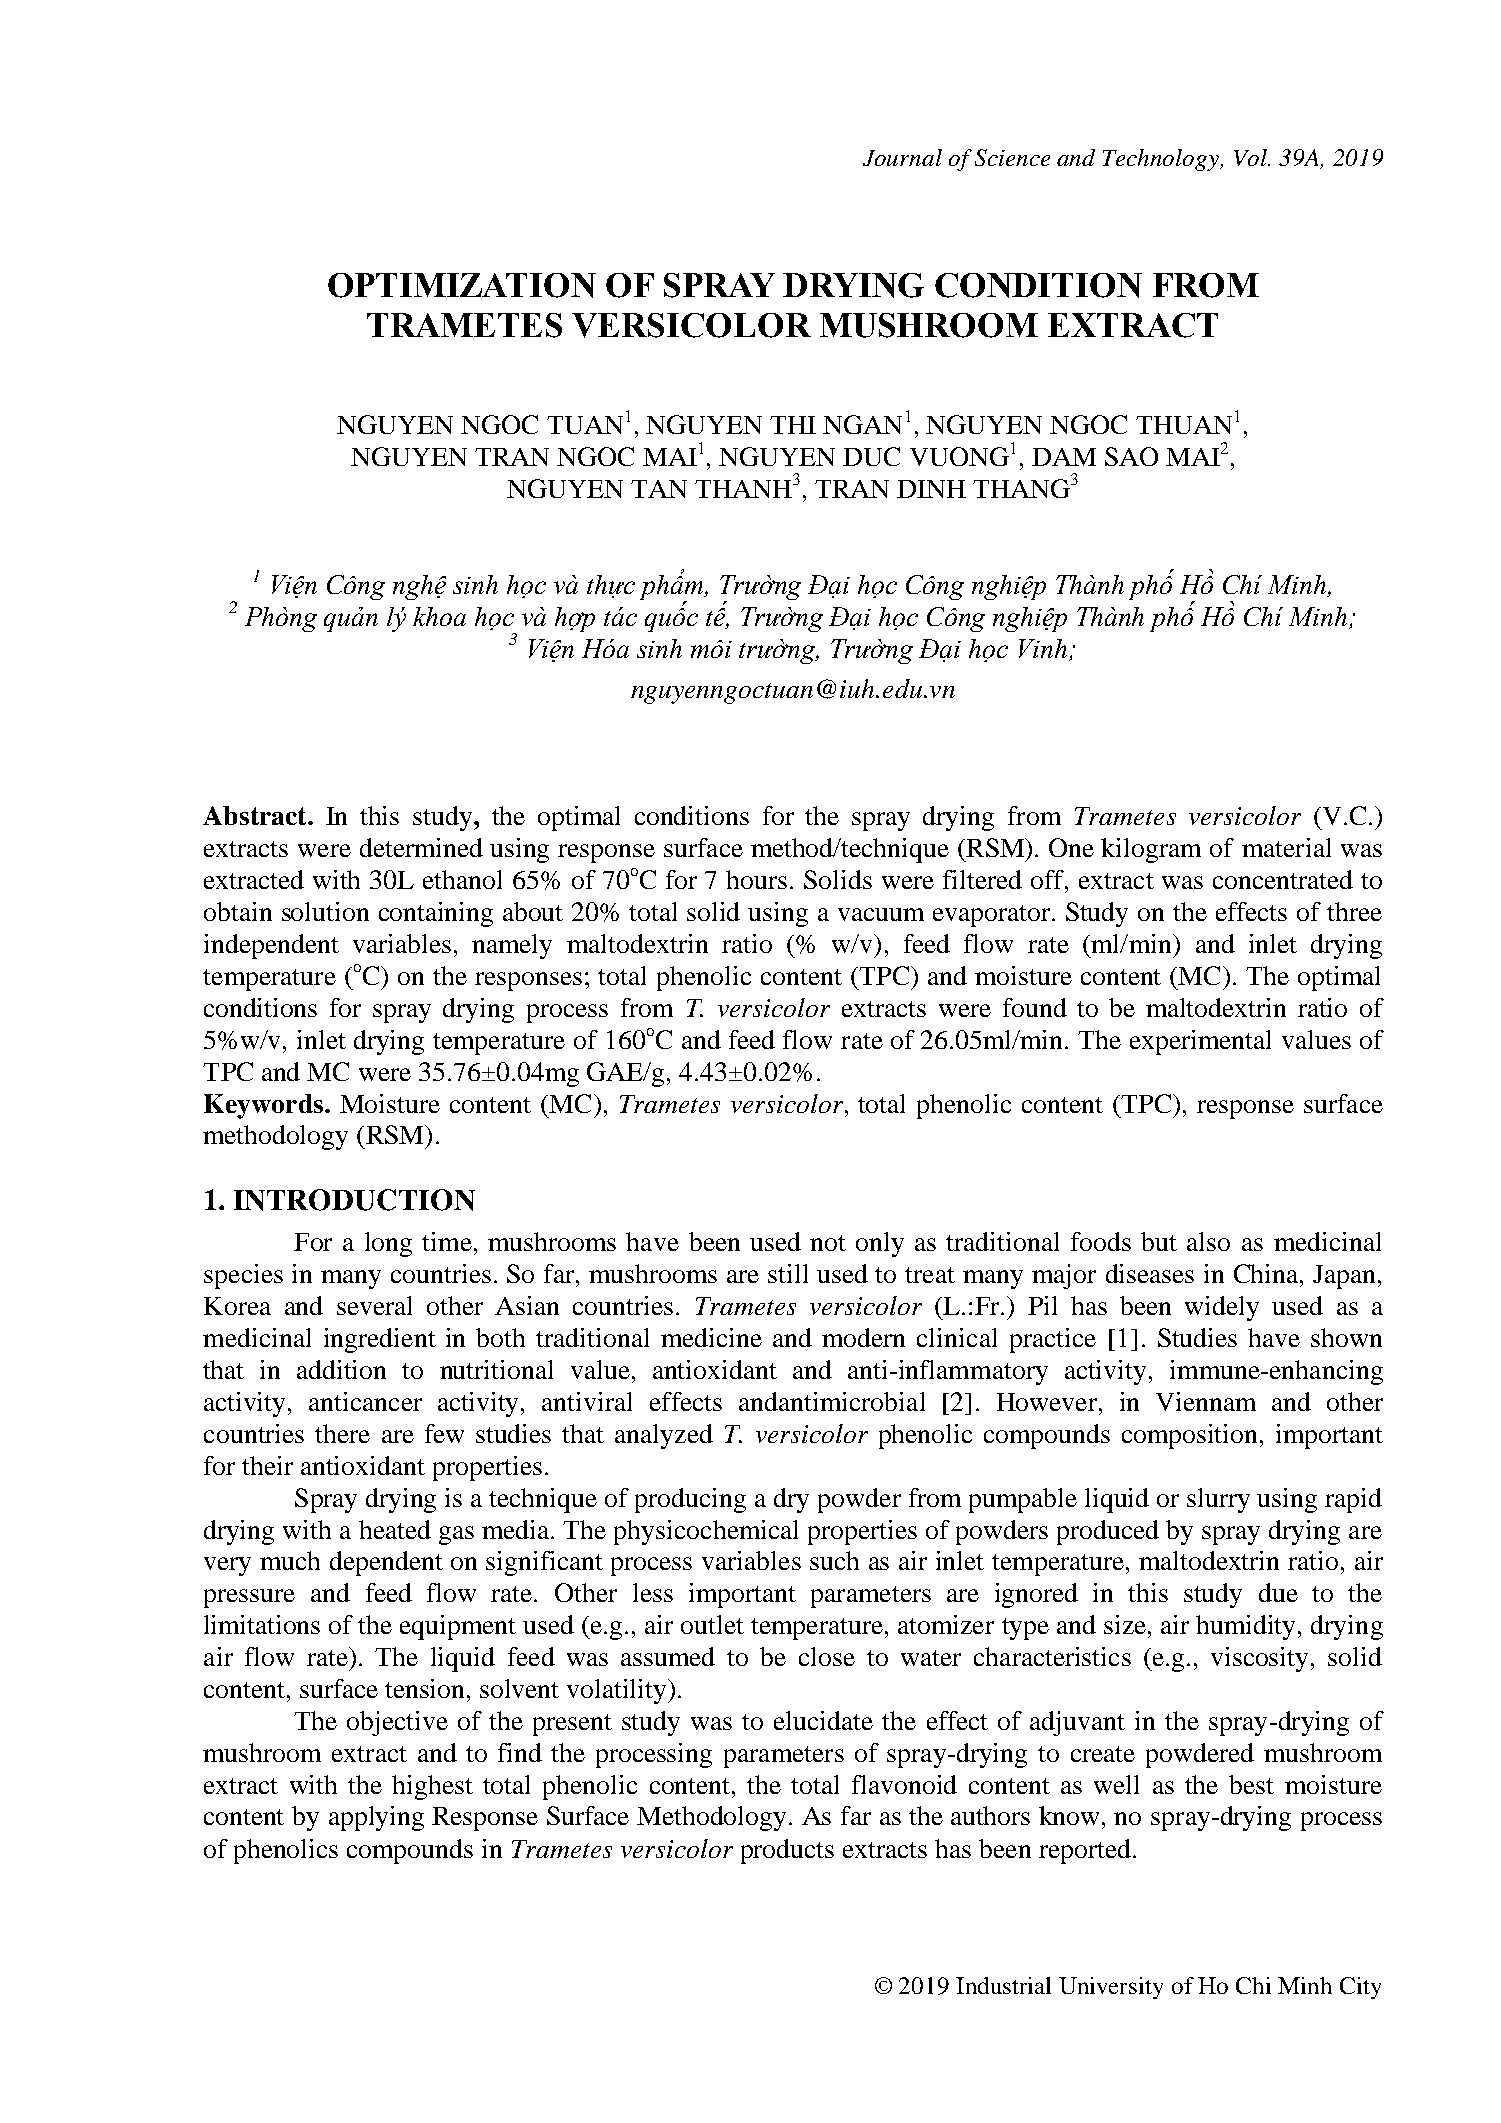 This document has width=1501, height=2123. I want to click on experimental, so click(1200, 1042).
